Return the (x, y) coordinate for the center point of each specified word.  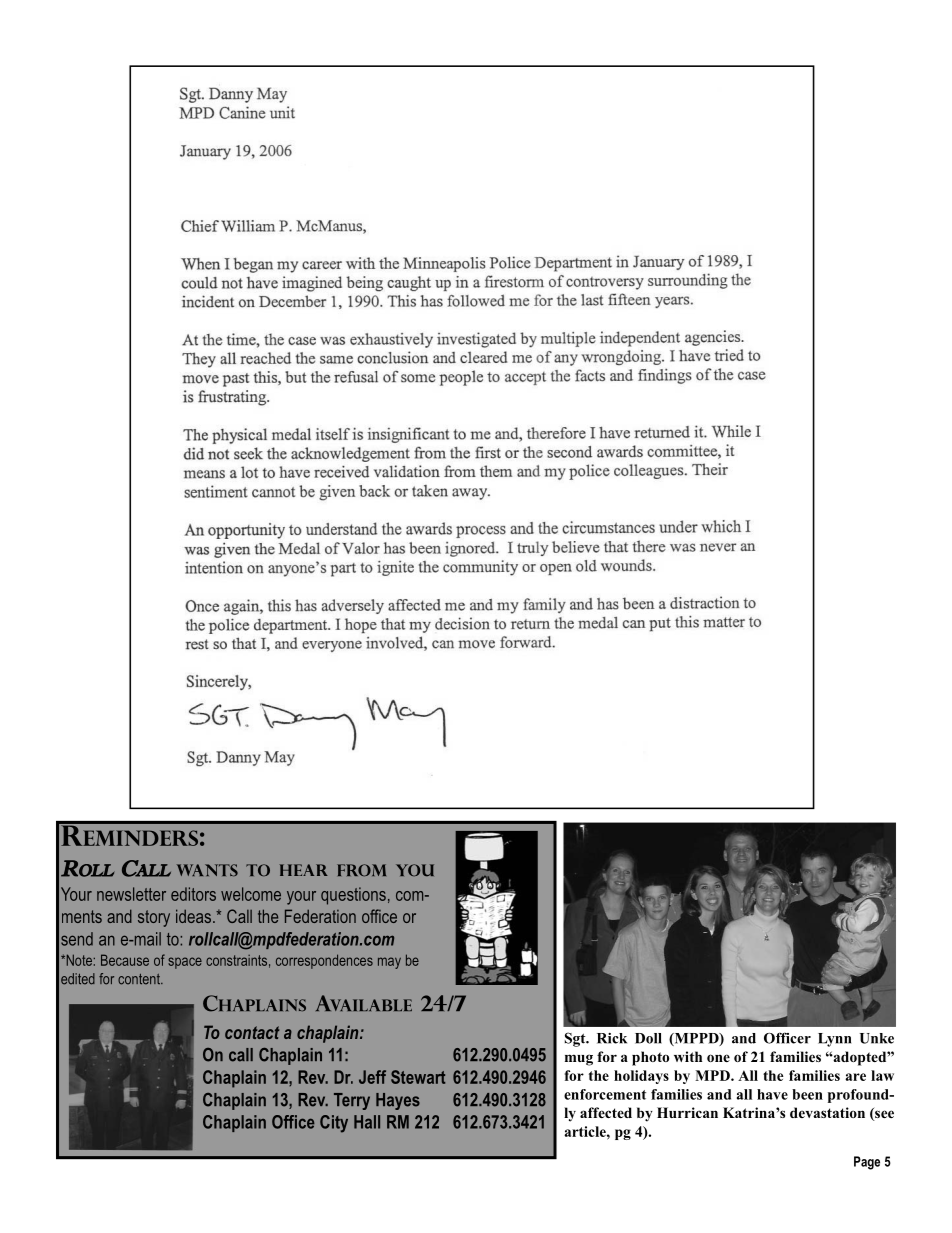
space (185, 963)
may (389, 963)
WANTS (207, 870)
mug (579, 1060)
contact (252, 1032)
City (334, 1124)
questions (353, 896)
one (718, 1058)
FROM (361, 870)
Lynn (834, 1040)
